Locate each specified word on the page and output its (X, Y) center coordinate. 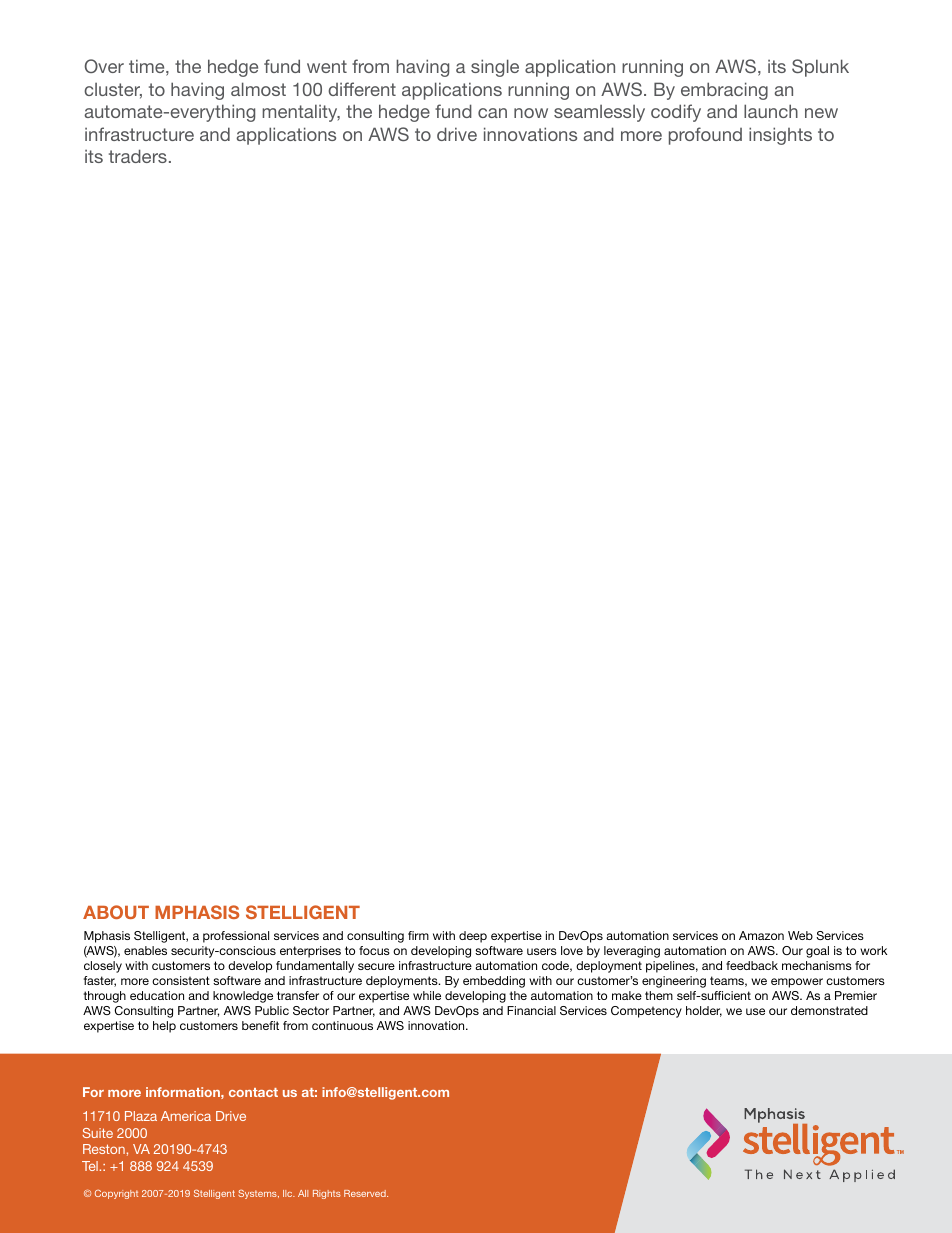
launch (771, 111)
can (492, 113)
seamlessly (599, 113)
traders (138, 156)
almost (258, 89)
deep (473, 937)
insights (780, 136)
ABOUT (116, 912)
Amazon (761, 935)
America (186, 1116)
